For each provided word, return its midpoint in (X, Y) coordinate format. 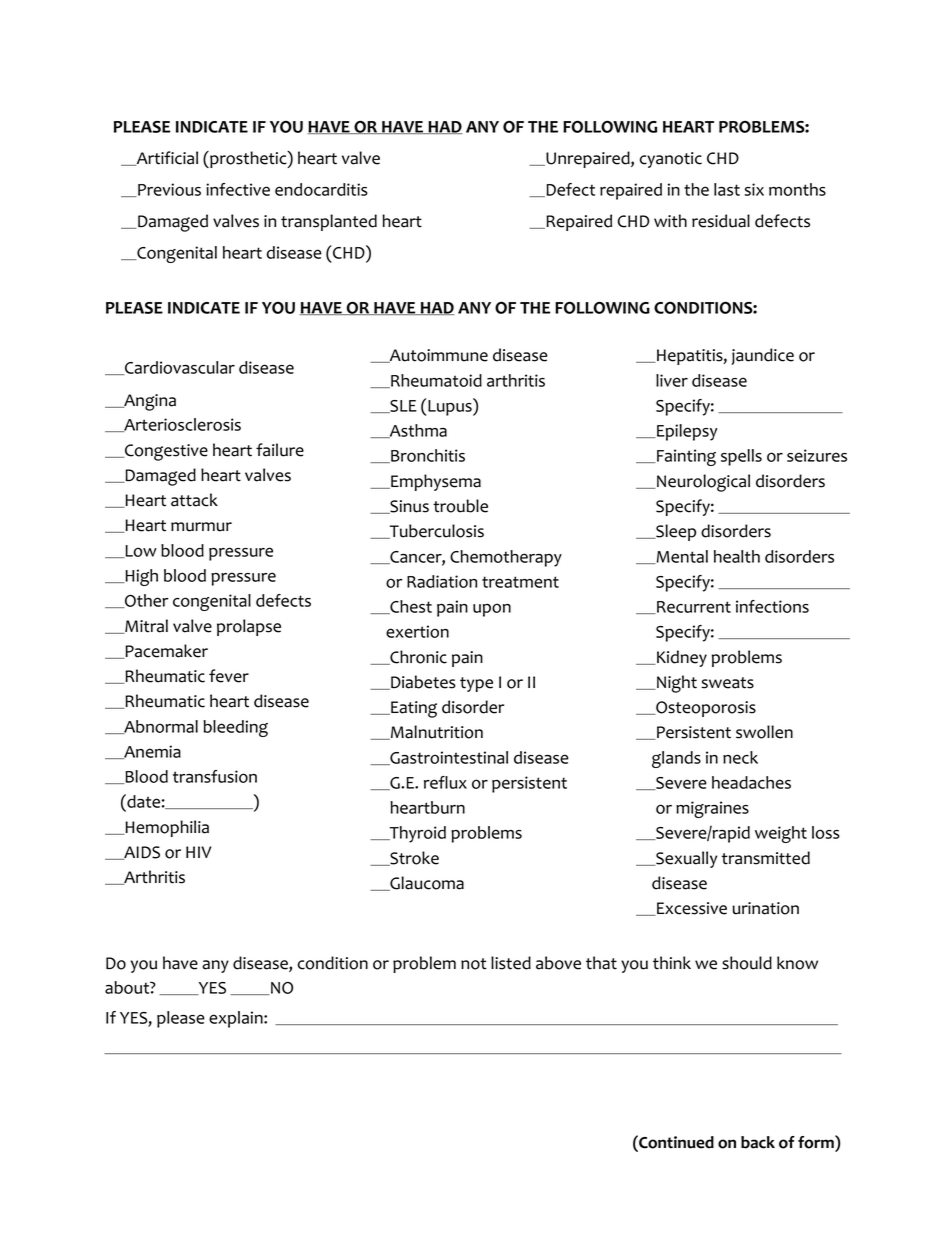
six (754, 189)
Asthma (417, 431)
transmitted (766, 858)
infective (238, 189)
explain (237, 1019)
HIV (198, 852)
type (476, 684)
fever (229, 676)
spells (741, 457)
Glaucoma (426, 883)
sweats (727, 683)
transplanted (329, 222)
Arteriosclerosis (181, 425)
